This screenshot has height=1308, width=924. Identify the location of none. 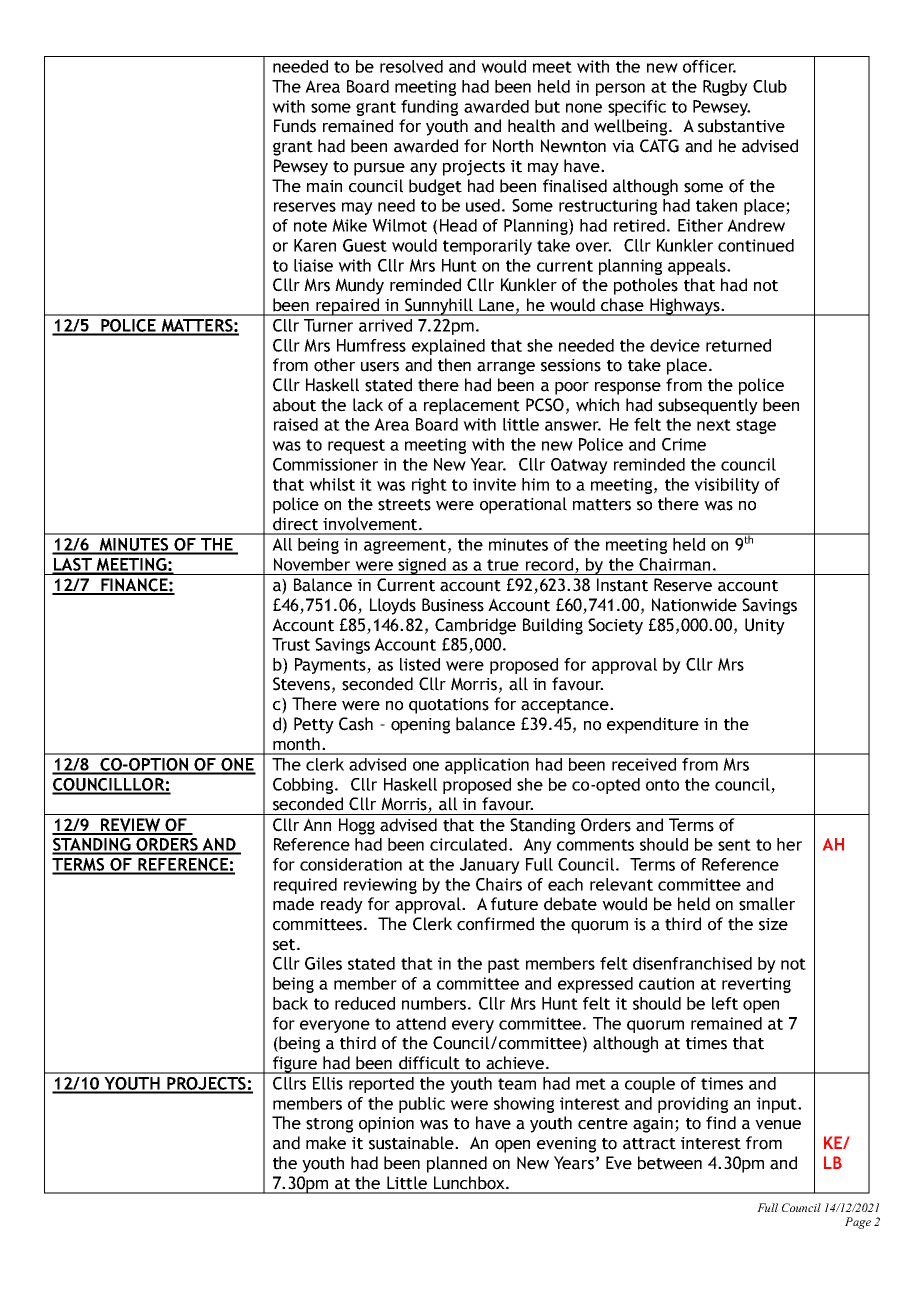
(584, 108).
